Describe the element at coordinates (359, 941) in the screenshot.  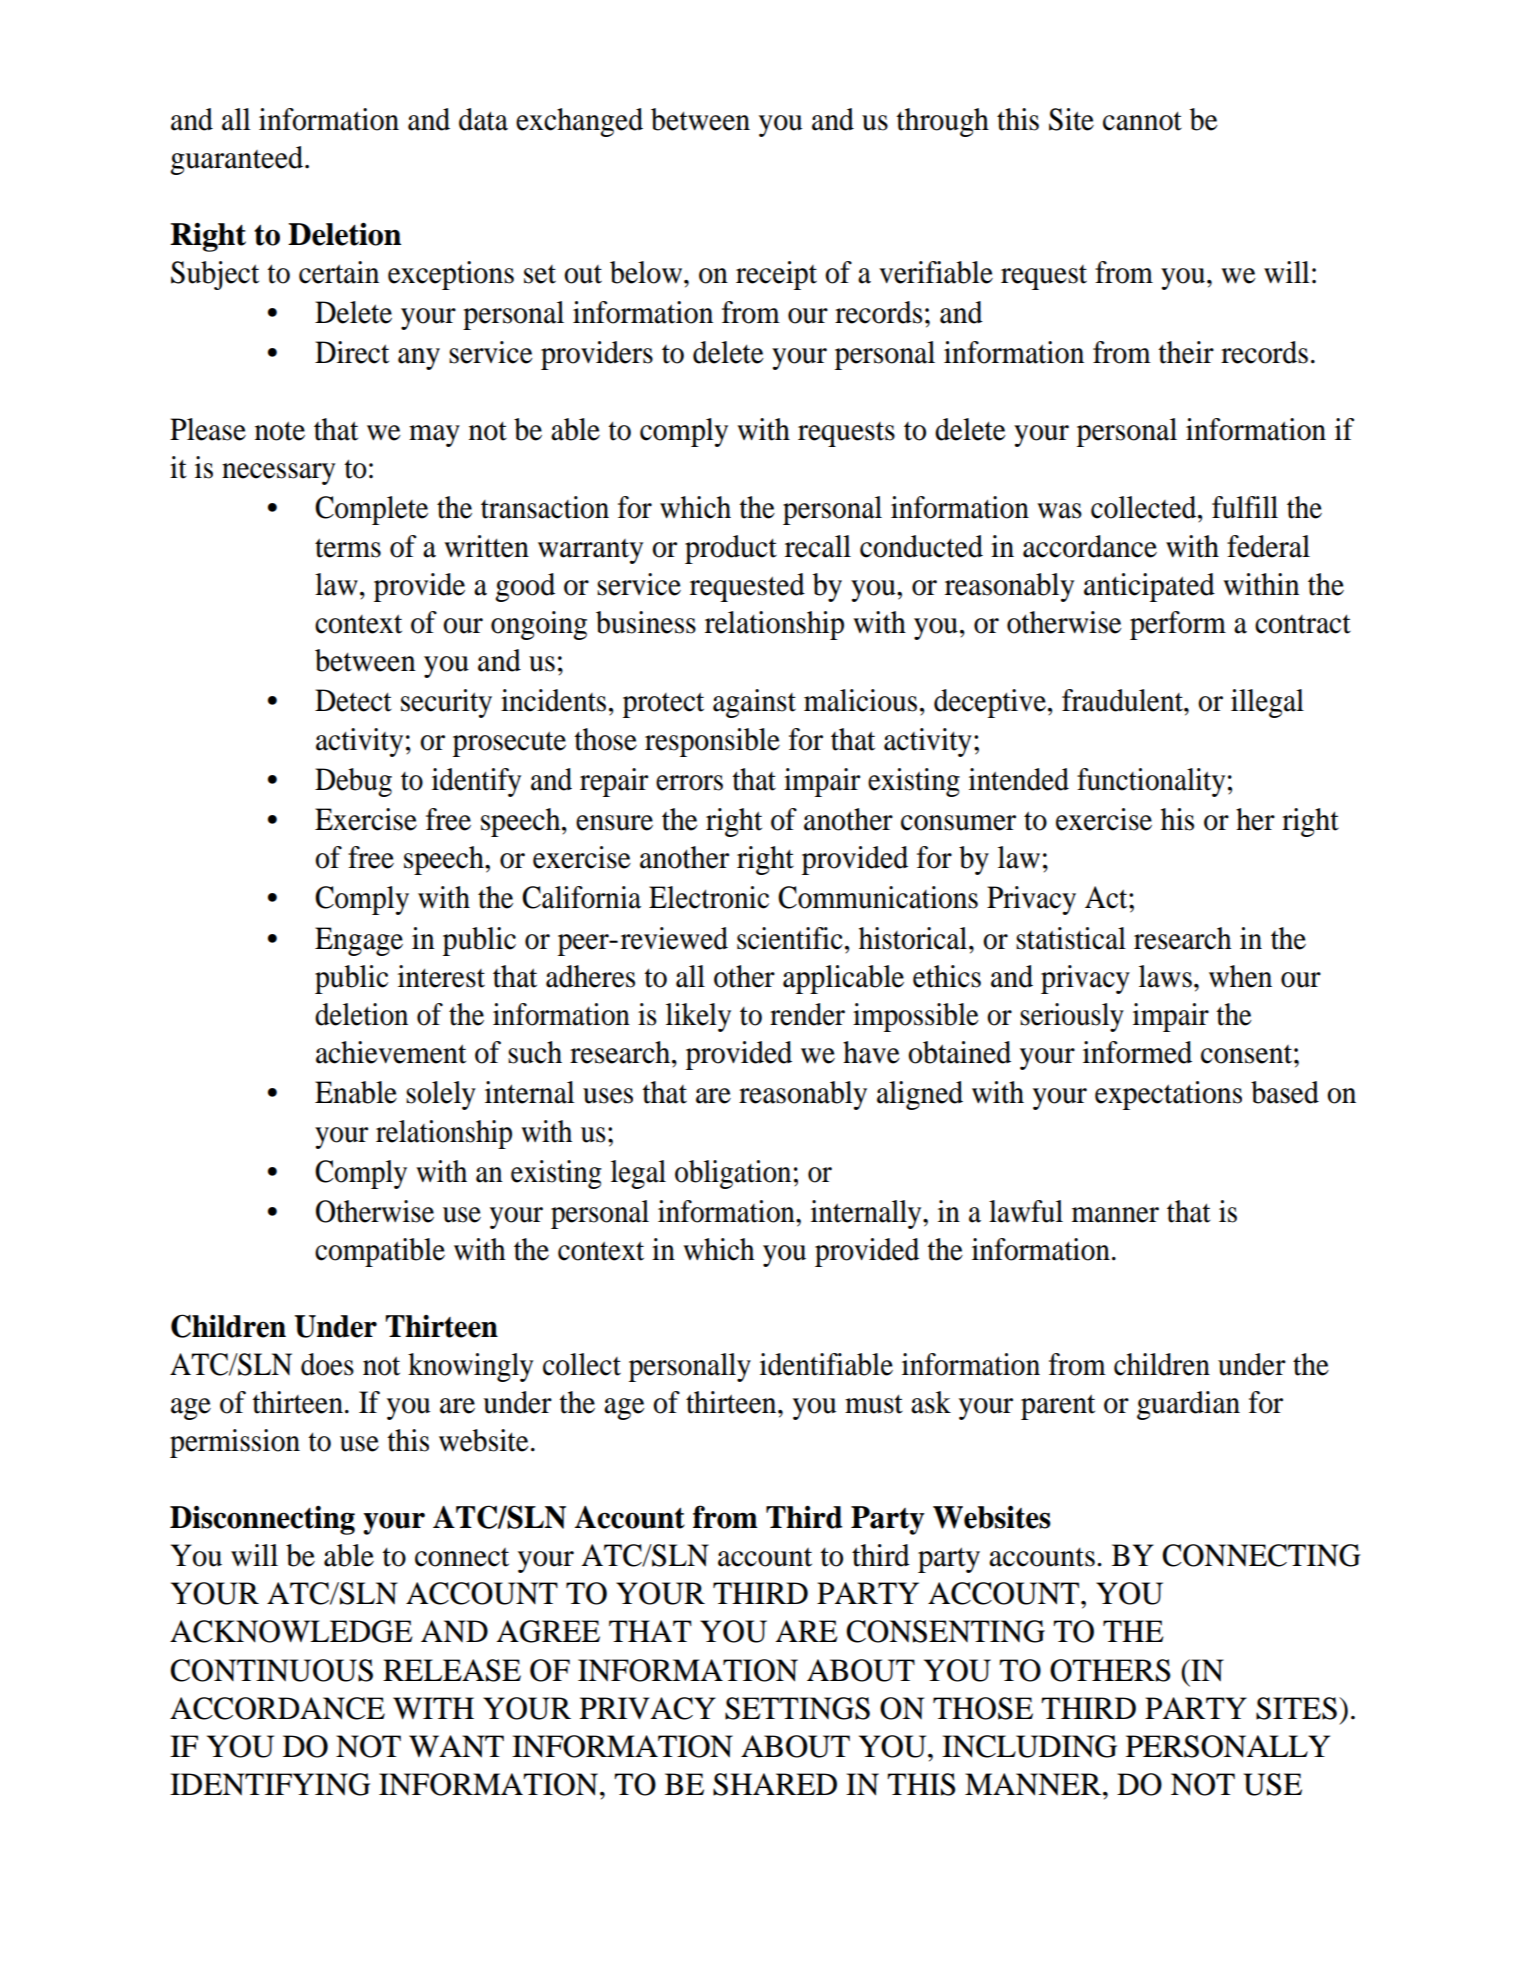
I see `Engage` at that location.
